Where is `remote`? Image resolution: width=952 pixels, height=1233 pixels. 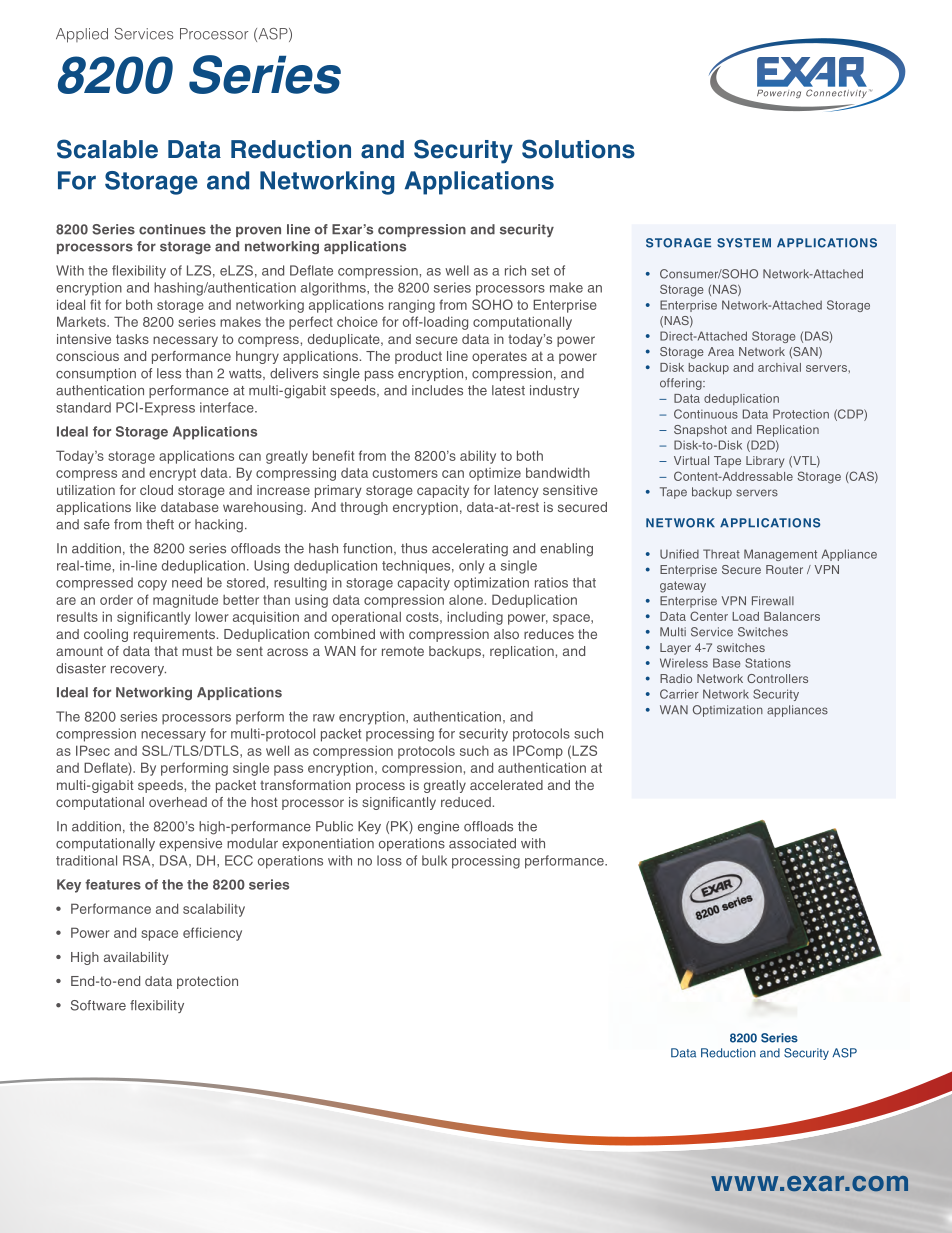 remote is located at coordinates (403, 651).
